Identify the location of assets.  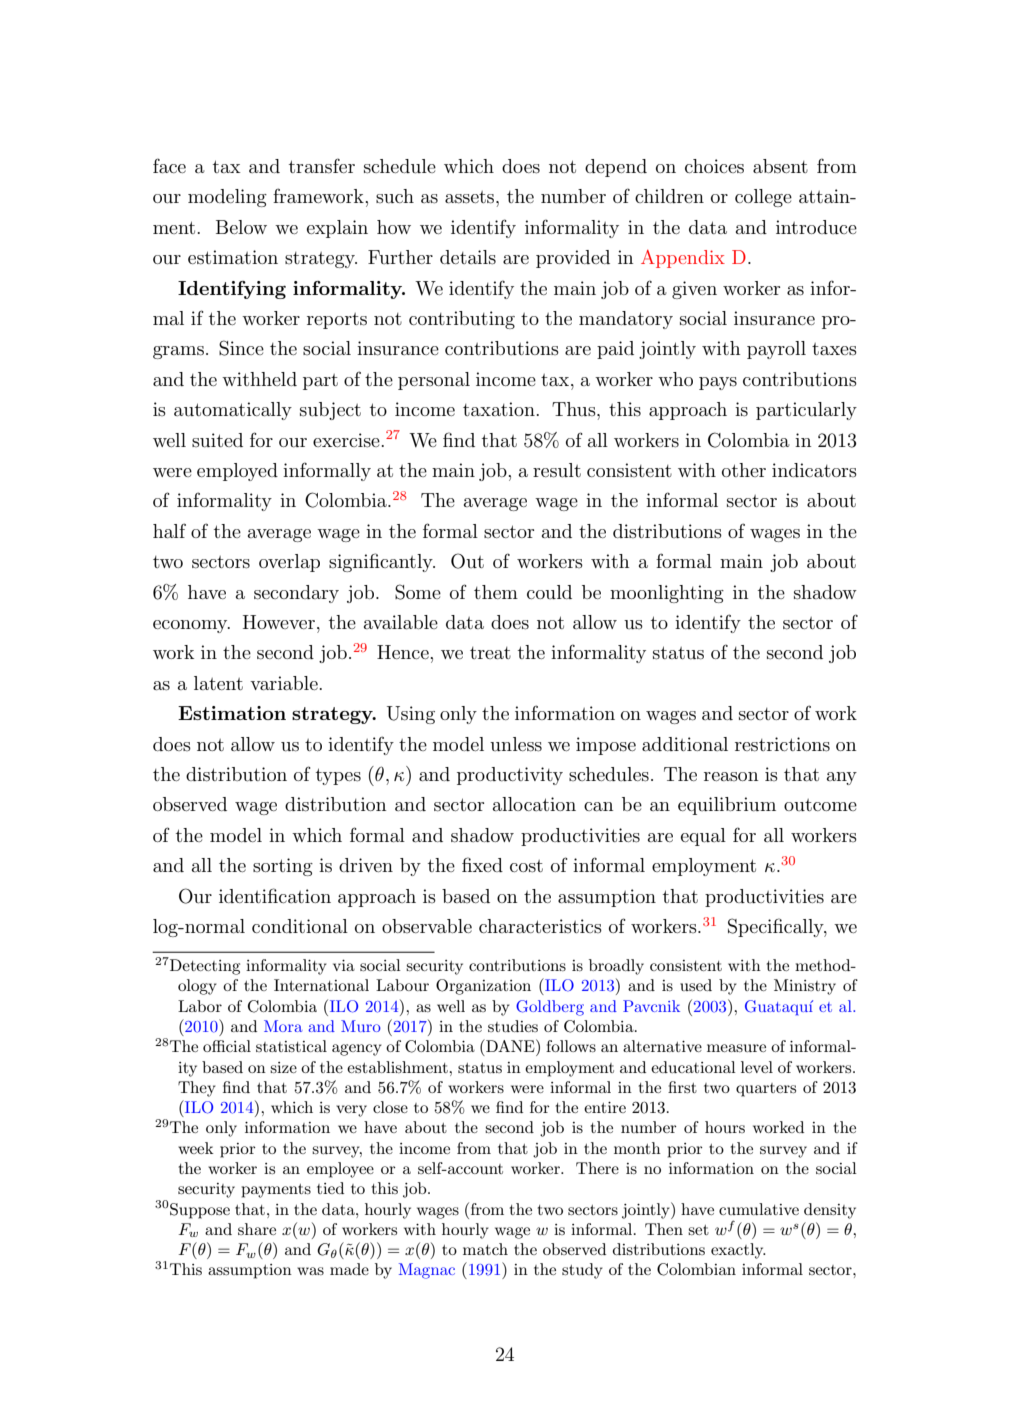
(471, 197).
